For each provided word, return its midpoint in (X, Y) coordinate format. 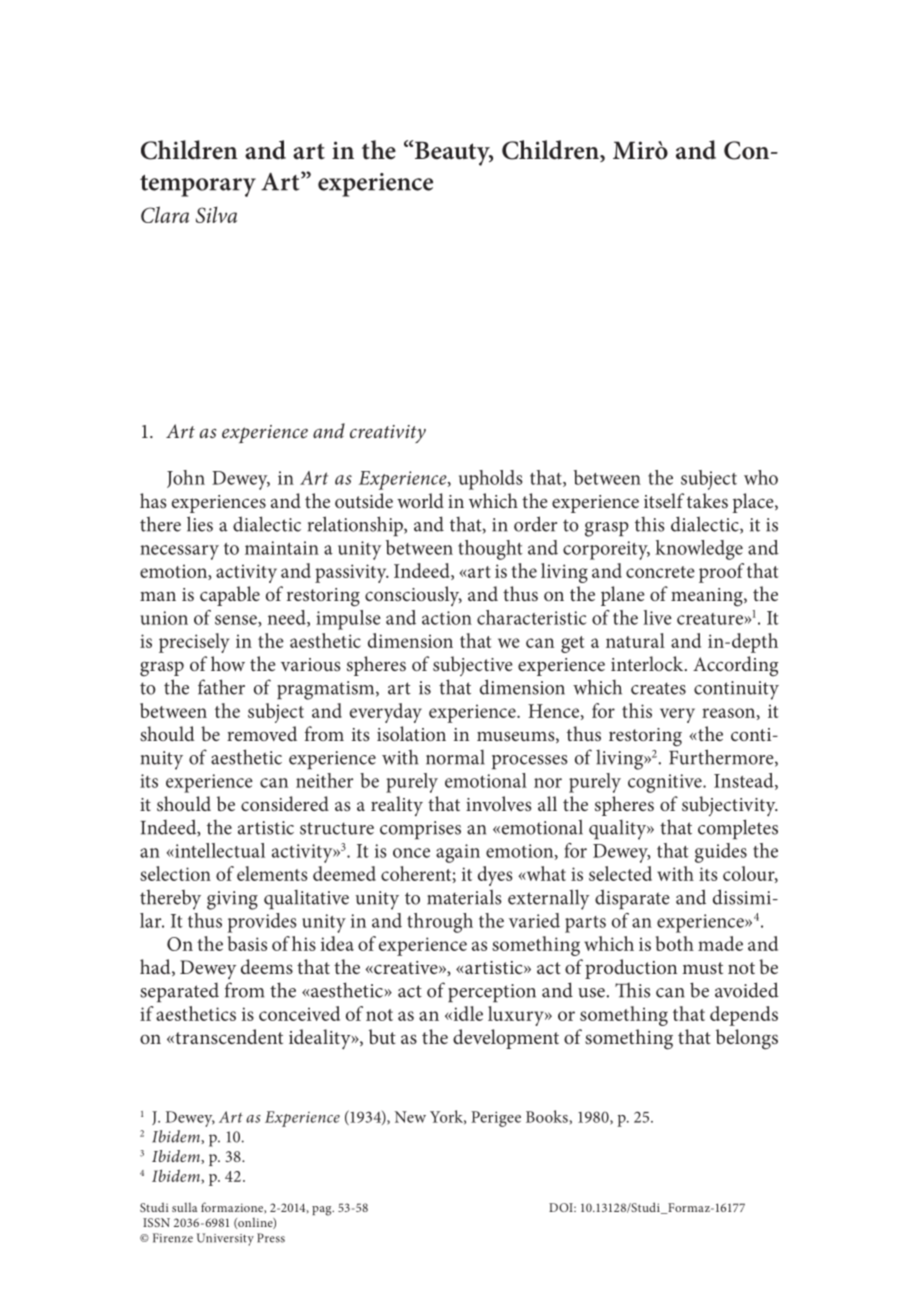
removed (262, 733)
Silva (216, 214)
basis (247, 943)
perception (492, 993)
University (225, 1239)
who (761, 477)
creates (658, 688)
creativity (388, 434)
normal (455, 757)
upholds (491, 480)
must (702, 968)
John (186, 479)
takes (707, 500)
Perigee (496, 1119)
